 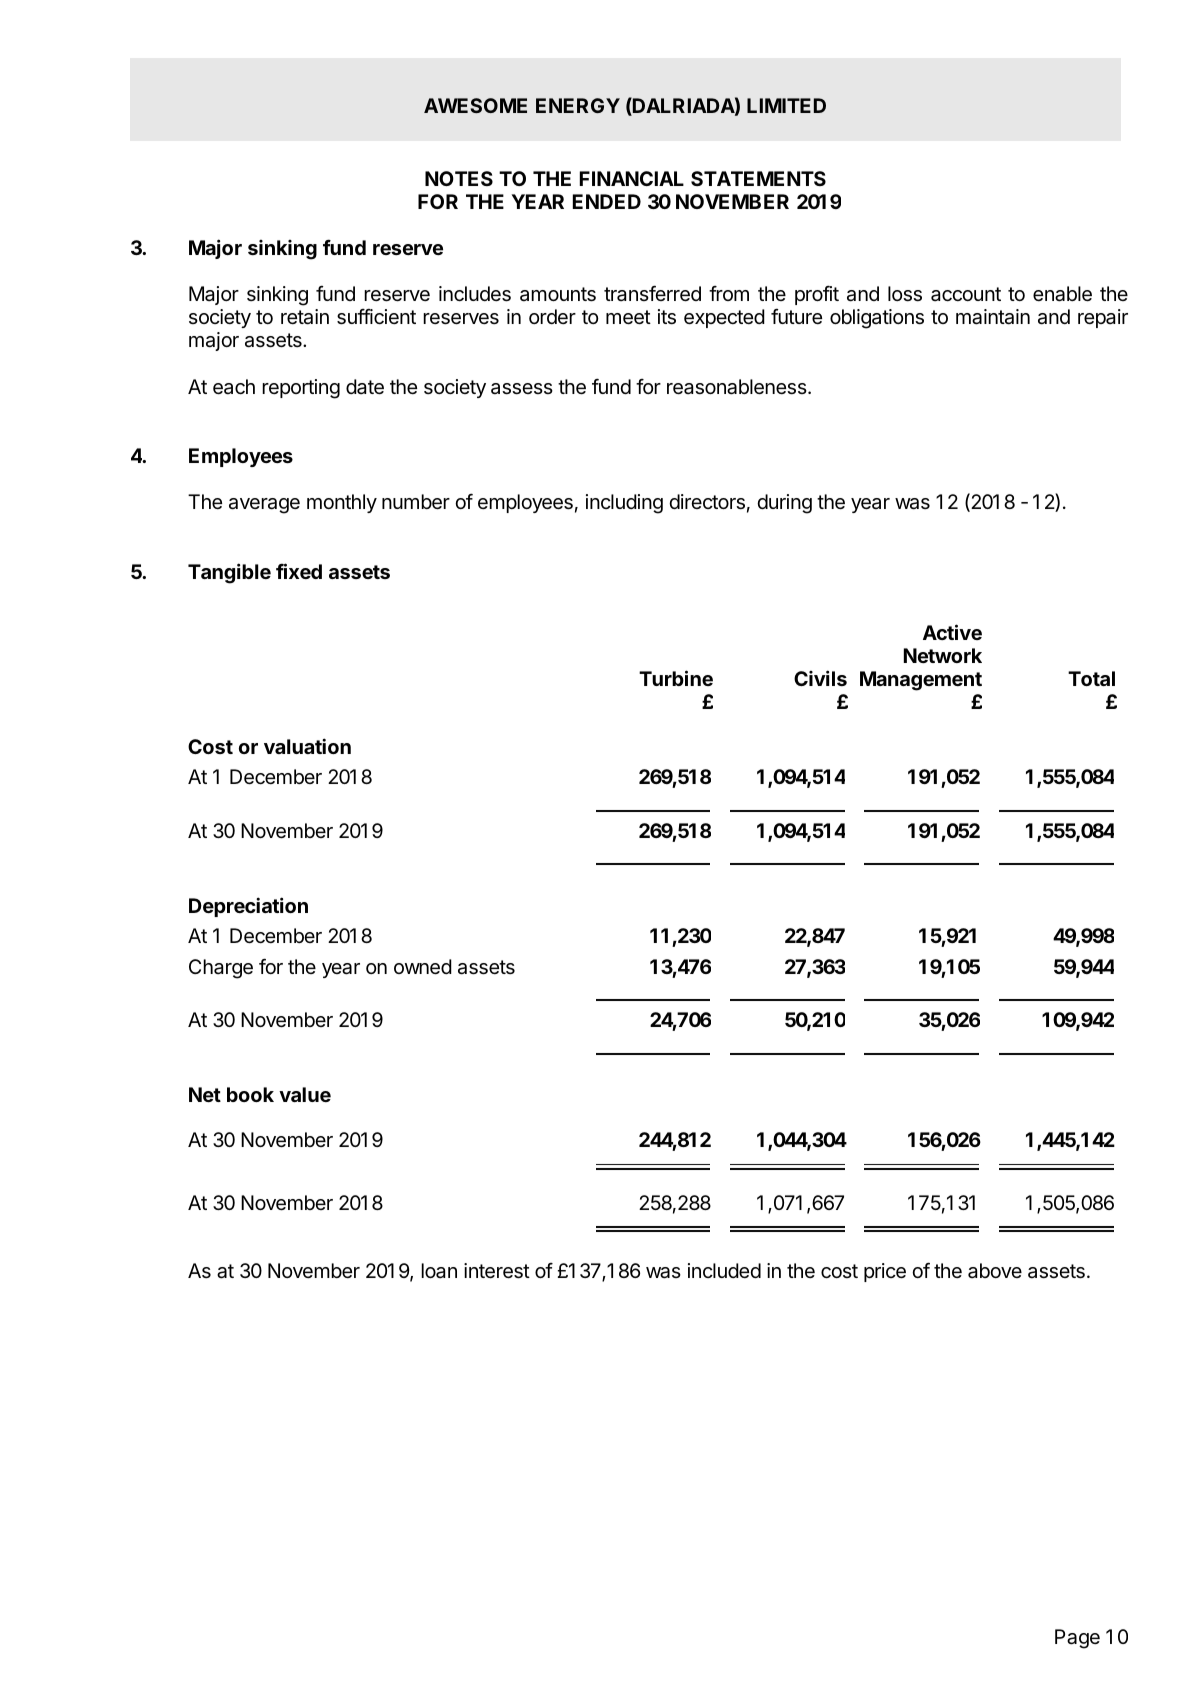 What do you see at coordinates (459, 178) in the page?
I see `NOTES` at bounding box center [459, 178].
